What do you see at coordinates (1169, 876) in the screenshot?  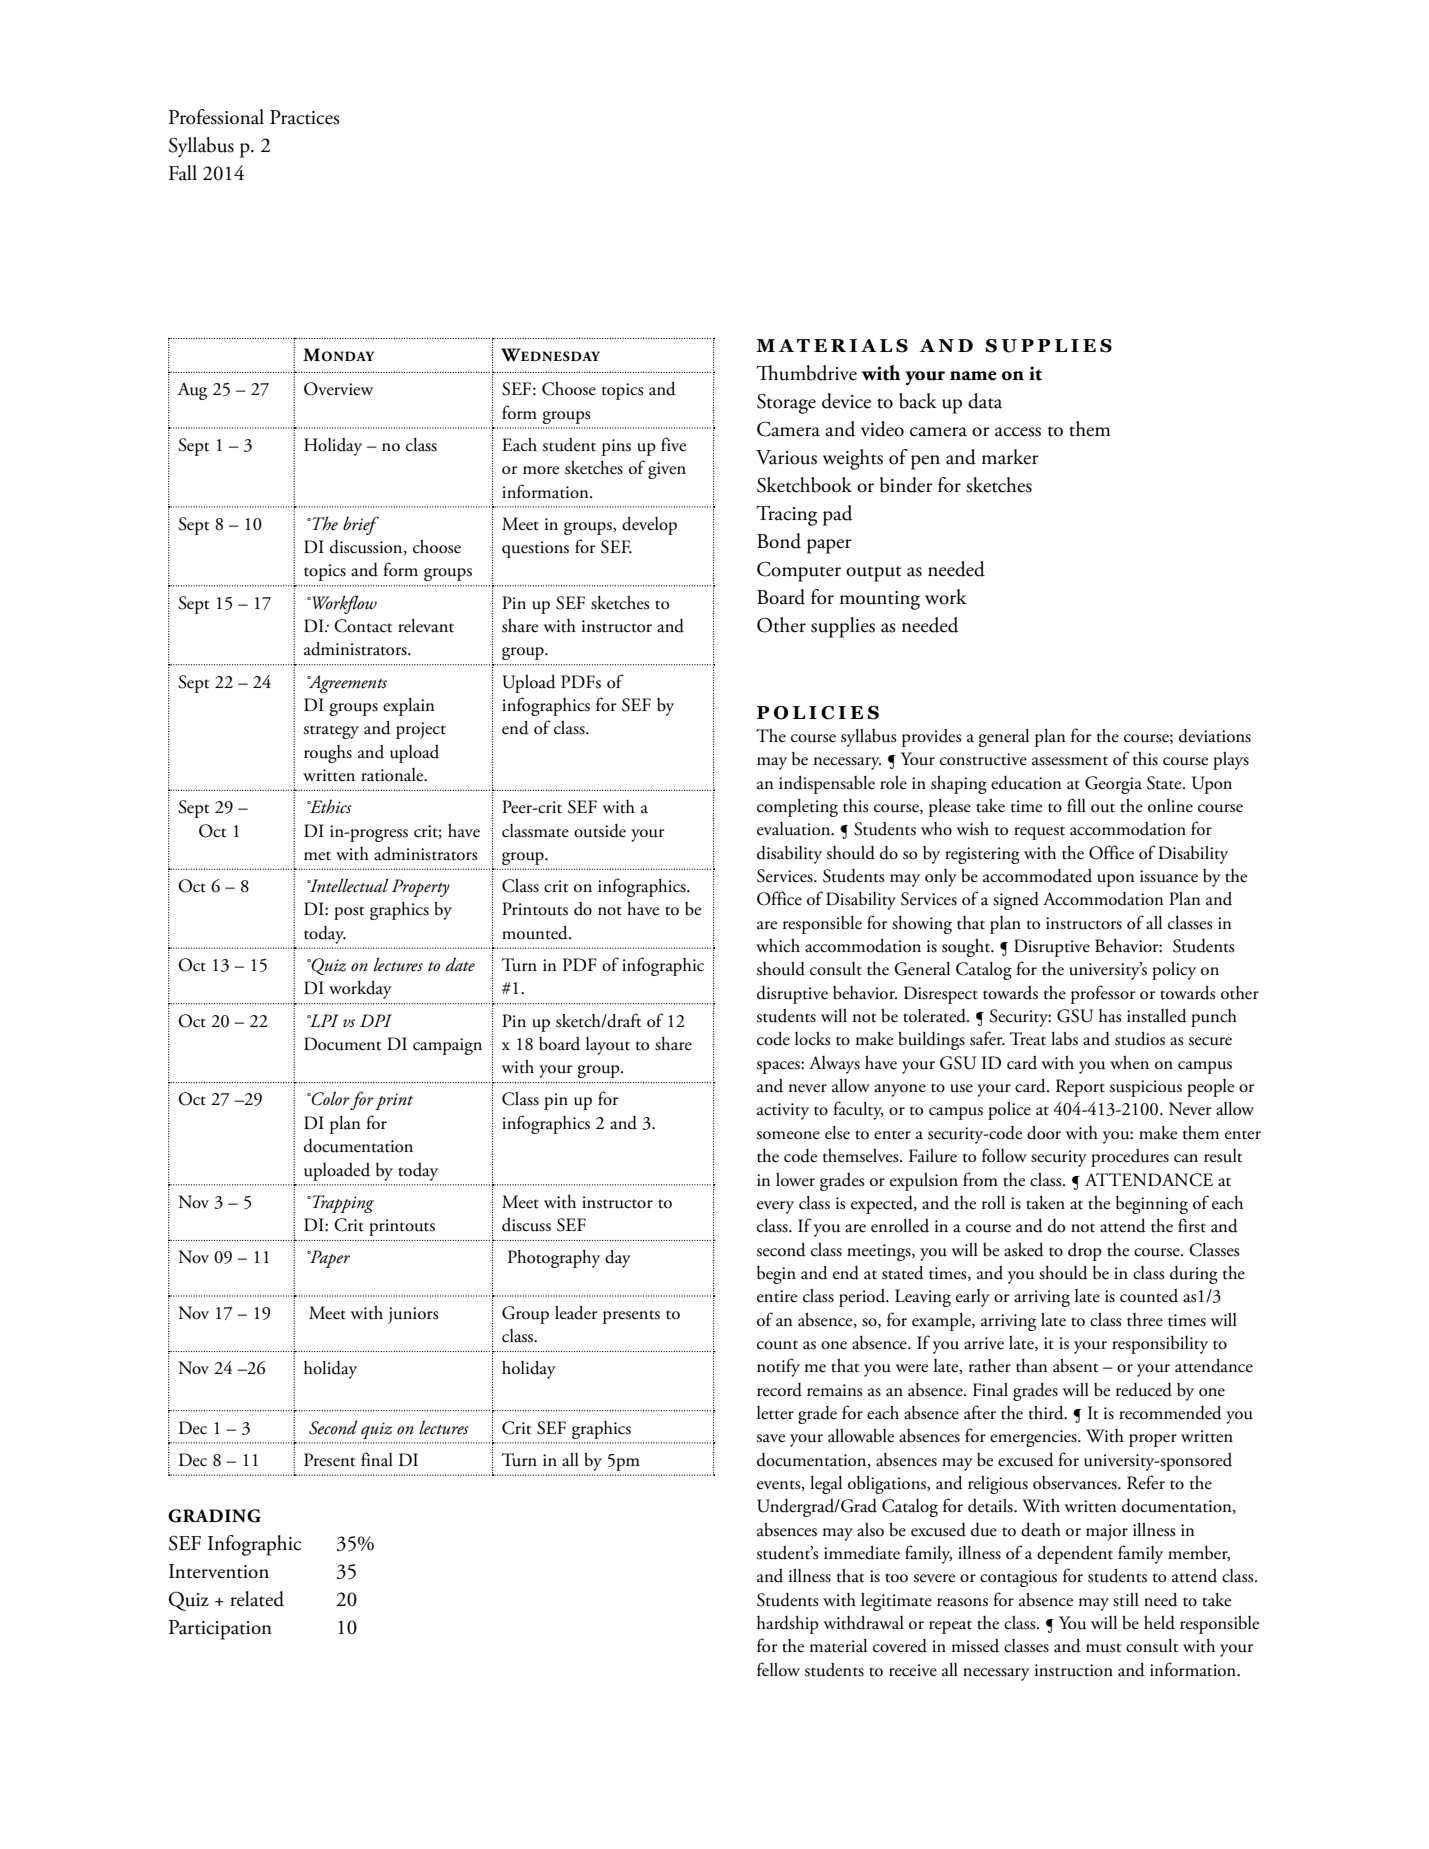 I see `issuance` at bounding box center [1169, 876].
